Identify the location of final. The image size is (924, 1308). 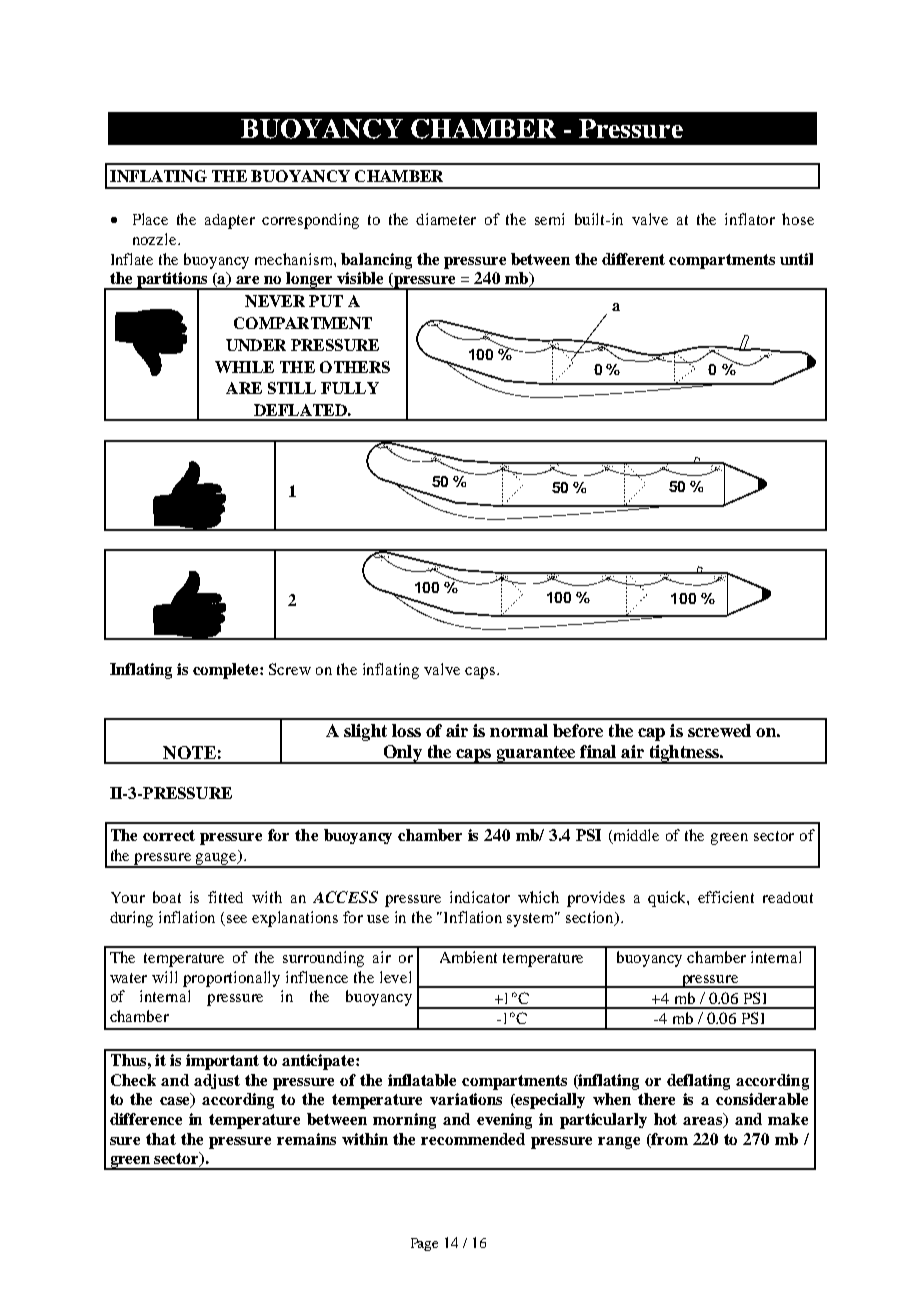
(598, 751).
